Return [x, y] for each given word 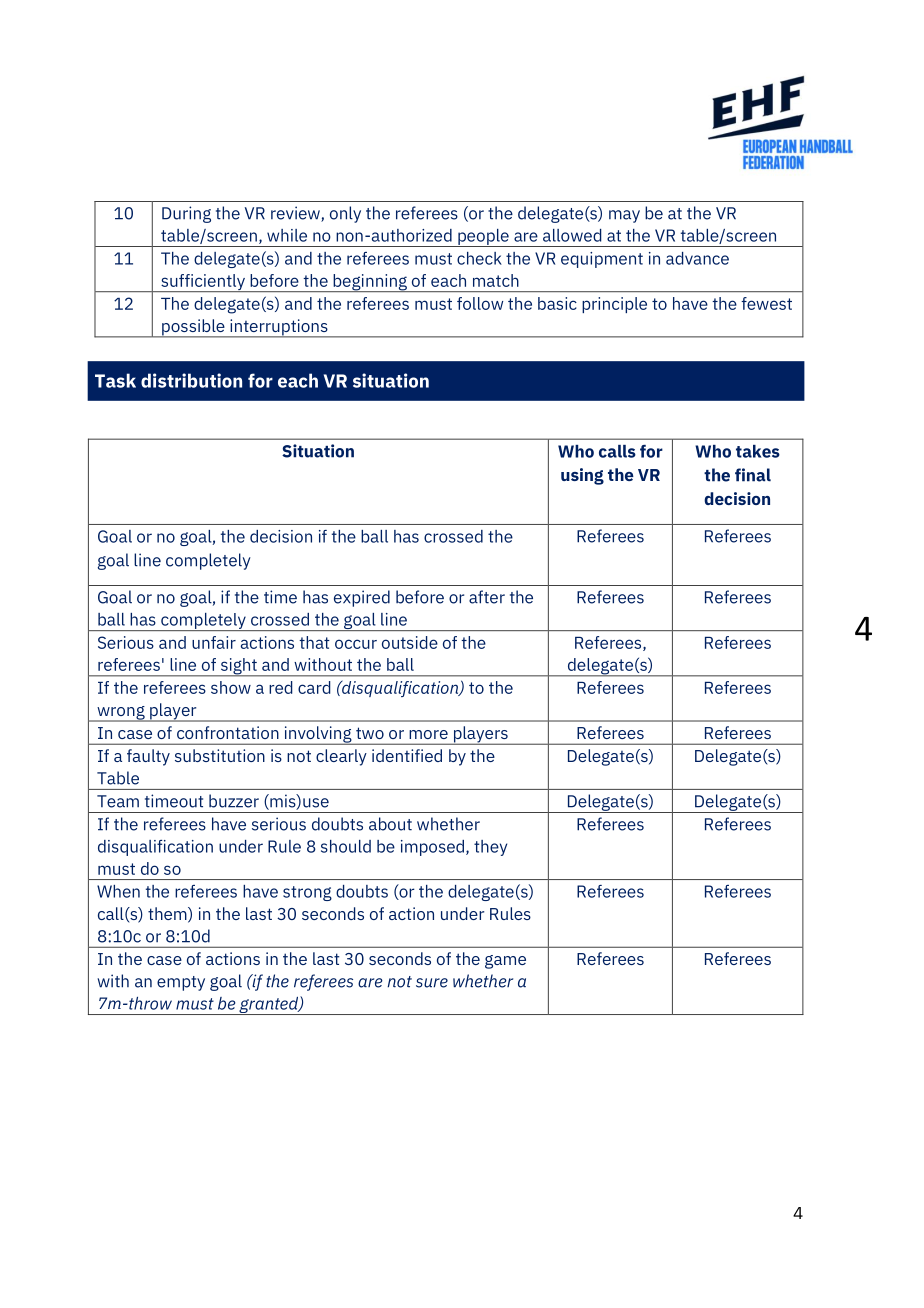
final [753, 475]
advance [697, 258]
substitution [220, 755]
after [487, 597]
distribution [191, 380]
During [186, 214]
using [582, 476]
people [483, 238]
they [490, 848]
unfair [214, 642]
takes [758, 451]
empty [181, 983]
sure [432, 983]
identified [407, 755]
